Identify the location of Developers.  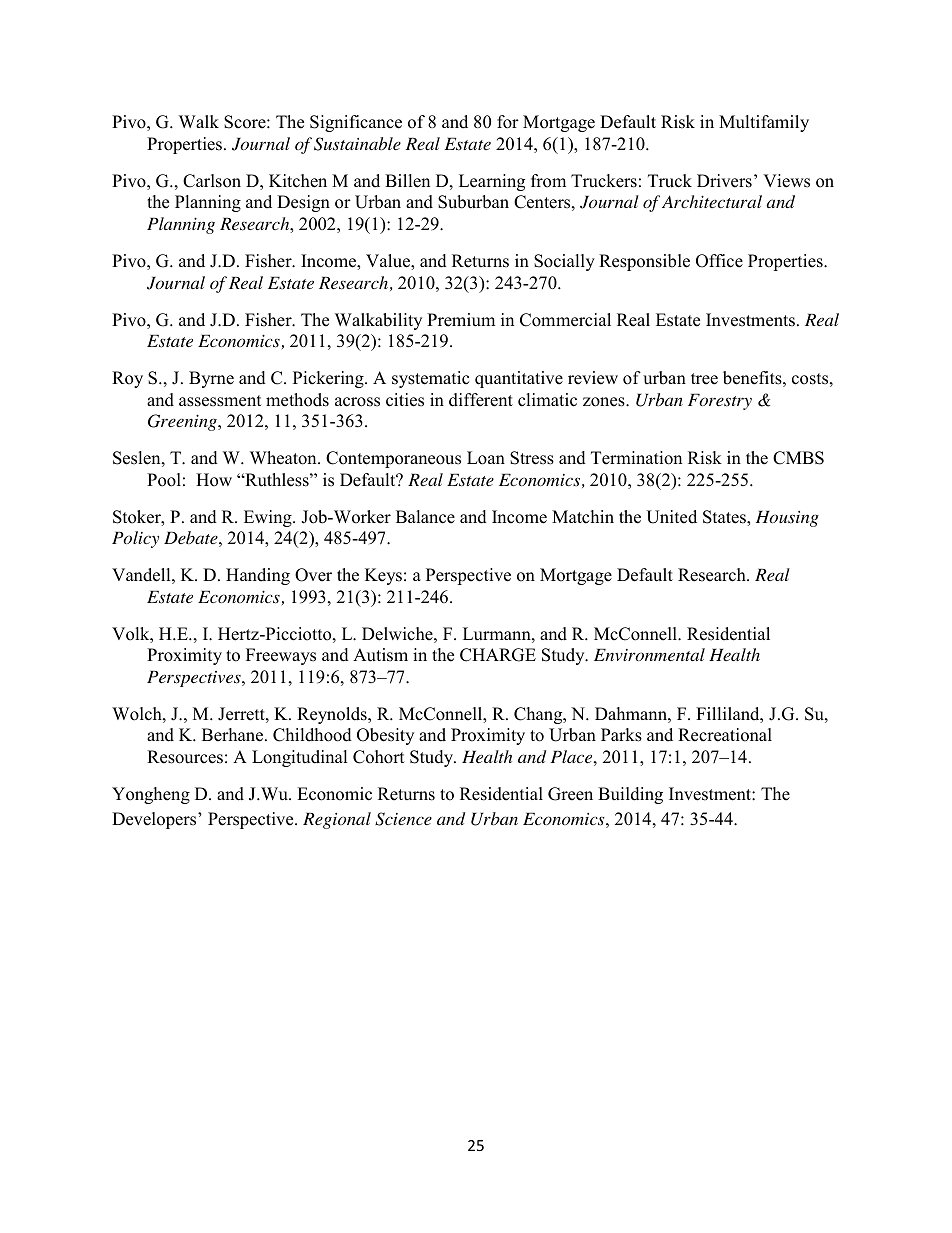
(155, 820).
